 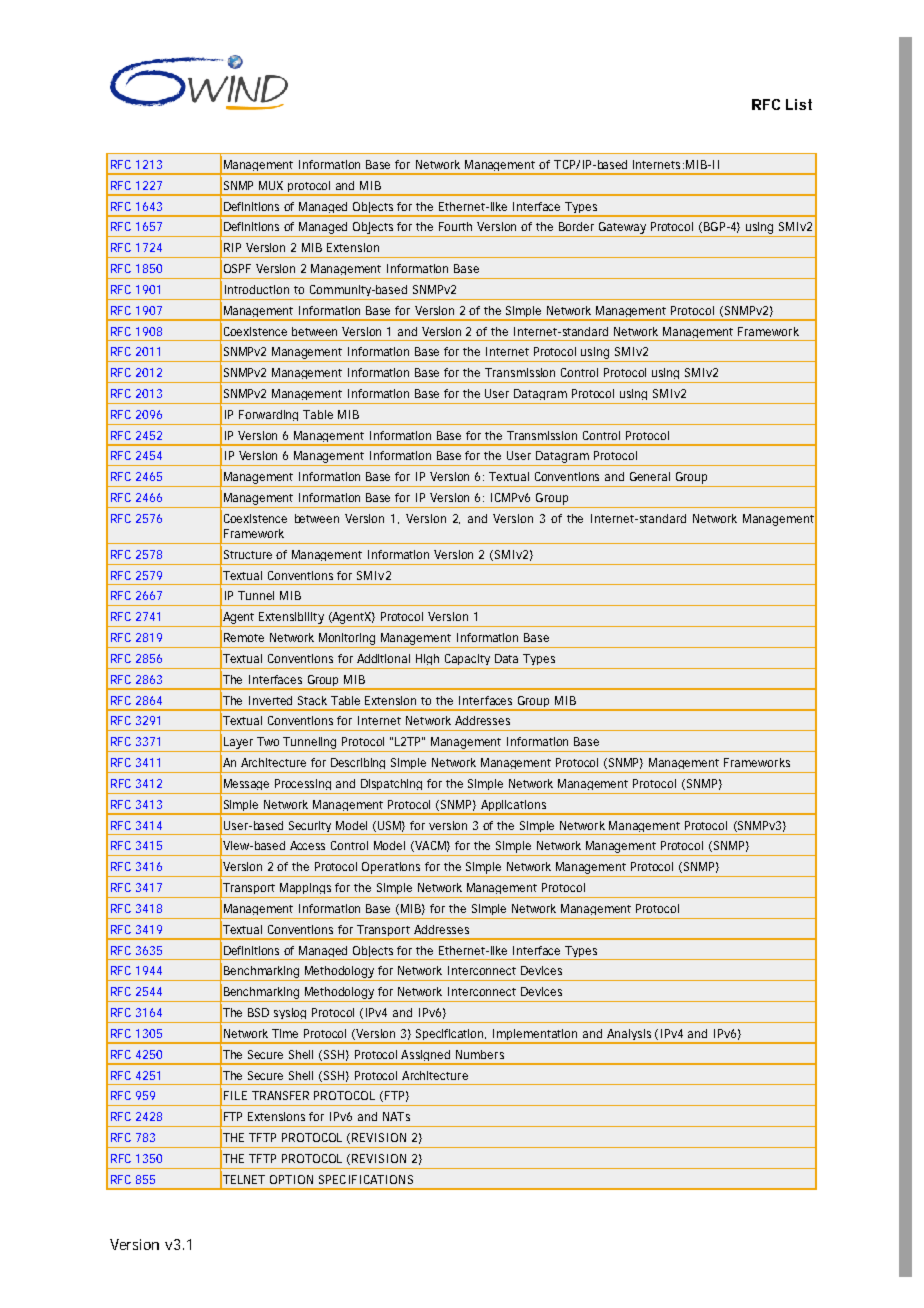 I want to click on Analysis, so click(x=629, y=1036).
